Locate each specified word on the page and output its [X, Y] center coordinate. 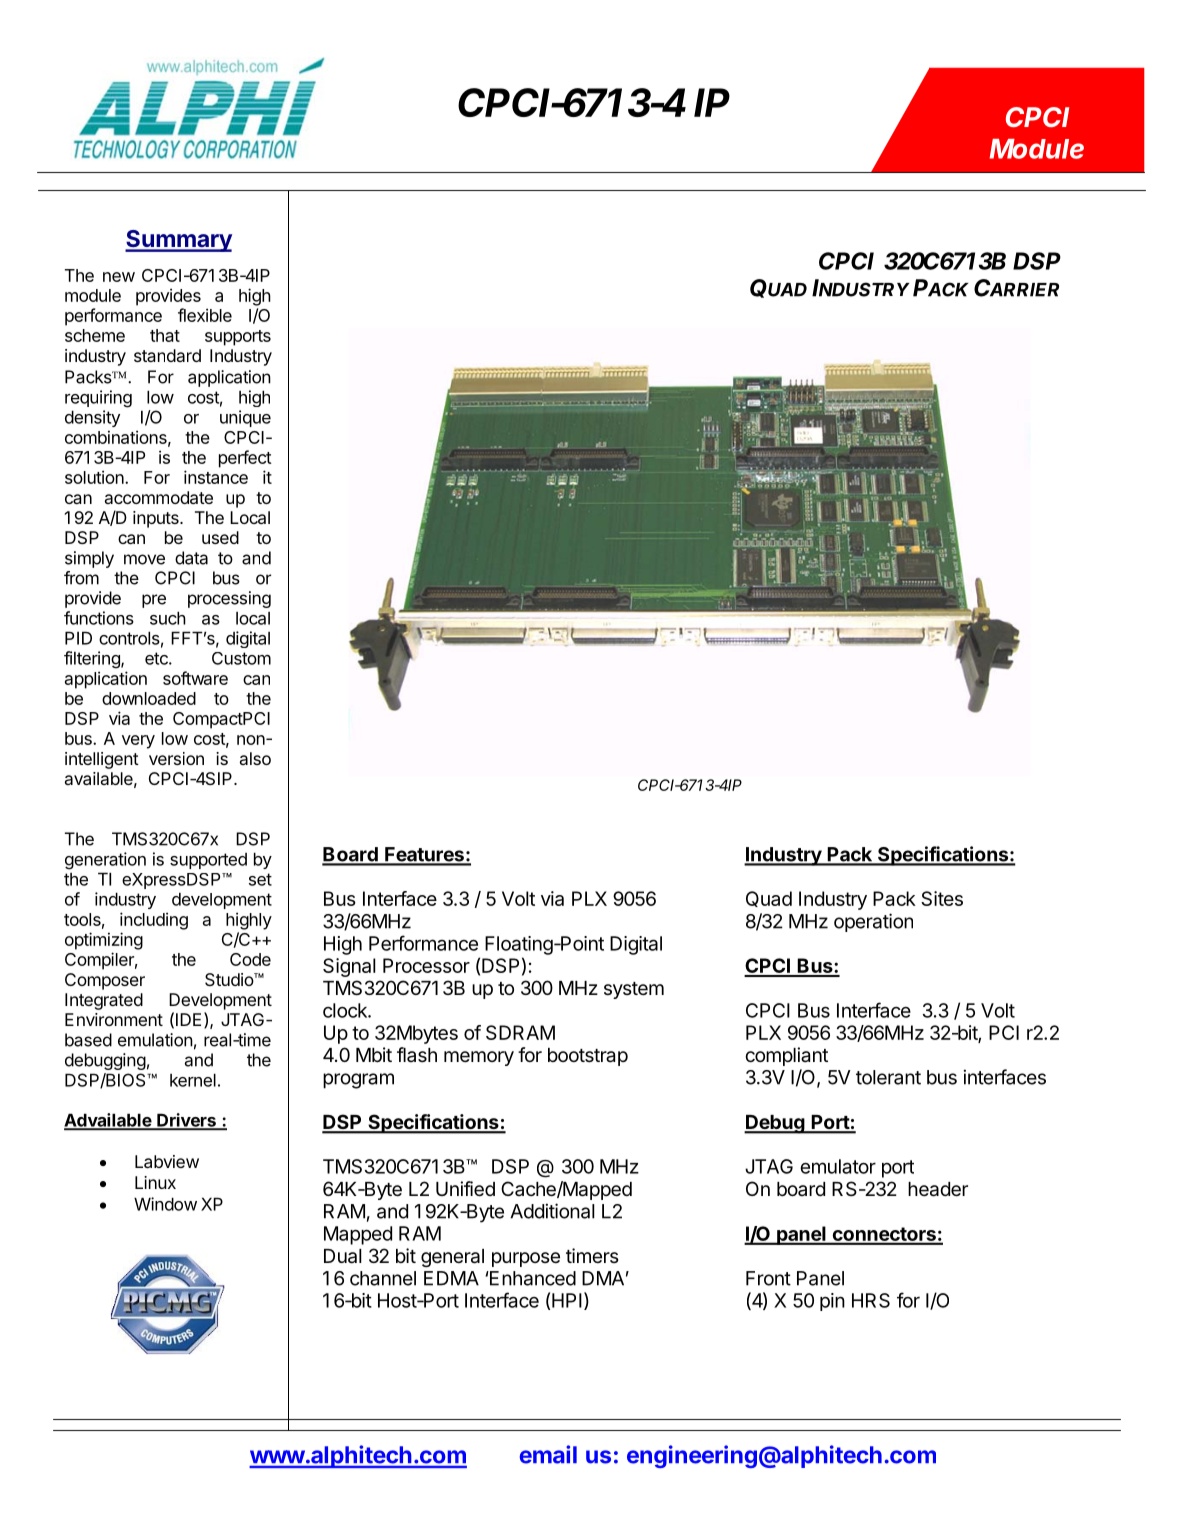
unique [245, 418]
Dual [343, 1256]
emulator [838, 1166]
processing [229, 599]
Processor [426, 965]
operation [873, 922]
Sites [942, 898]
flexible [205, 315]
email [548, 1454]
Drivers [186, 1121]
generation [105, 861]
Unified [465, 1189]
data [191, 558]
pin [832, 1302]
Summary [178, 241]
